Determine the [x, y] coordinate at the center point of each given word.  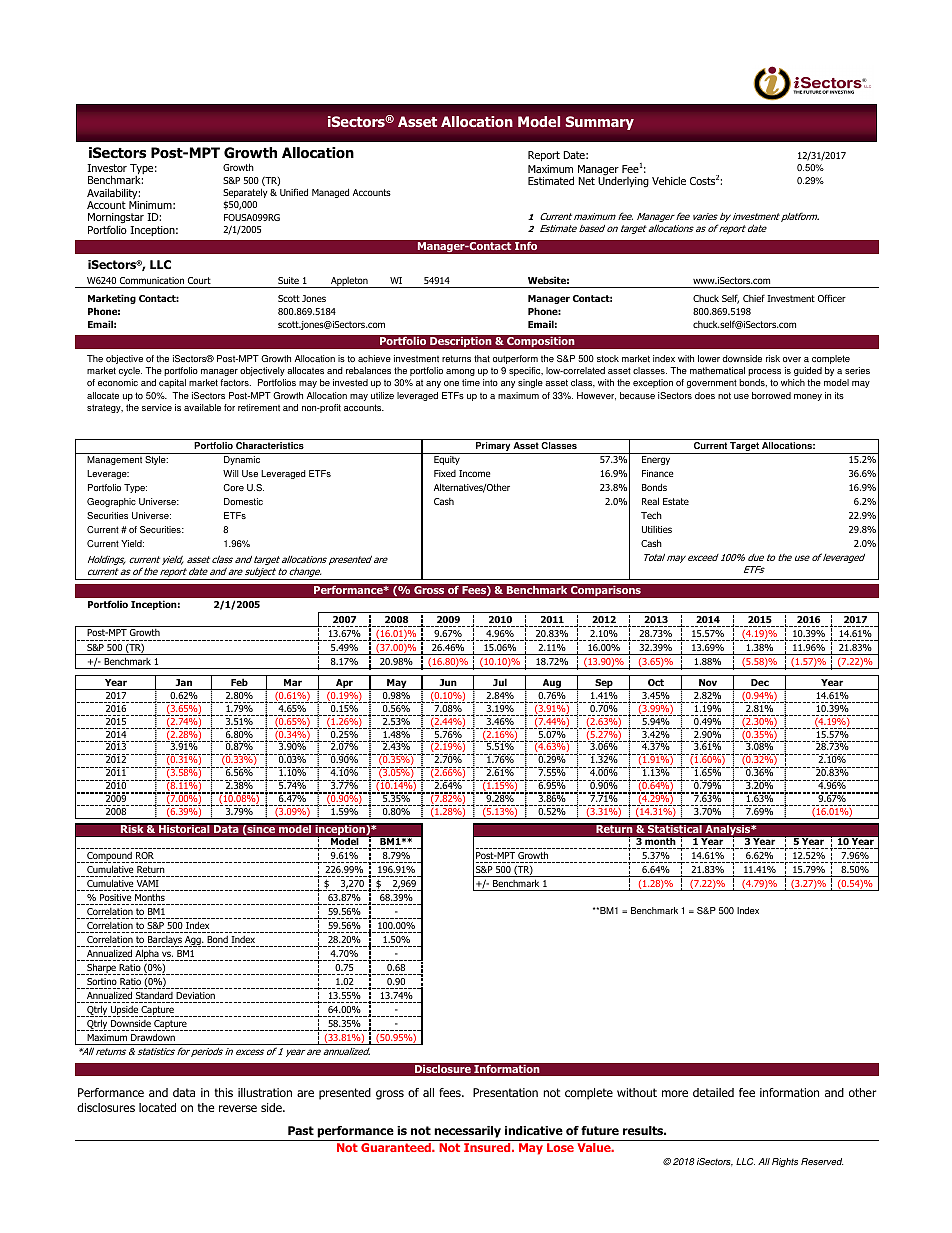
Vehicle [669, 181]
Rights [785, 1162]
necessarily [467, 1132]
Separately [245, 193]
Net [586, 181]
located [157, 1107]
